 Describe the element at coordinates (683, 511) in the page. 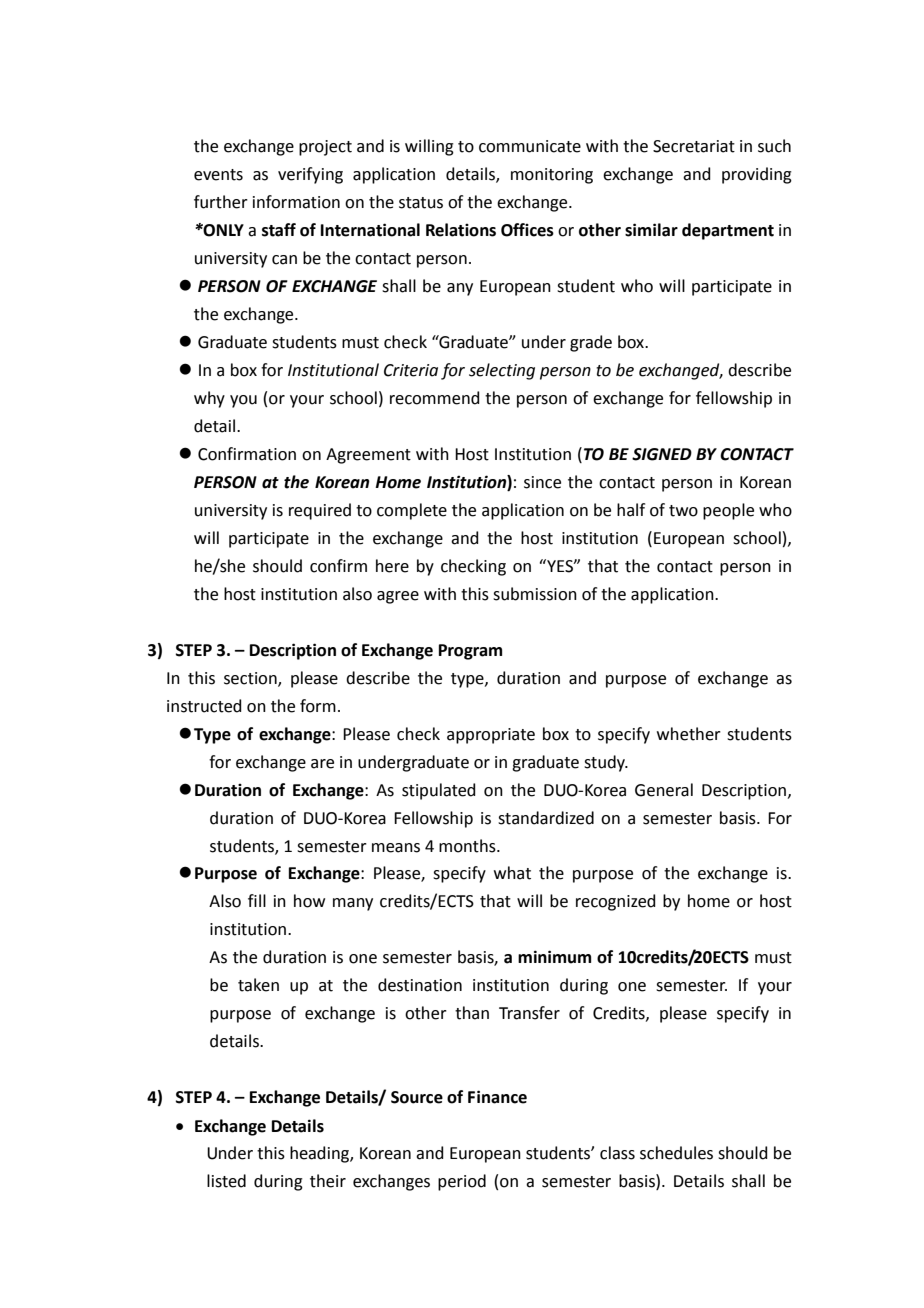

I see `two` at that location.
